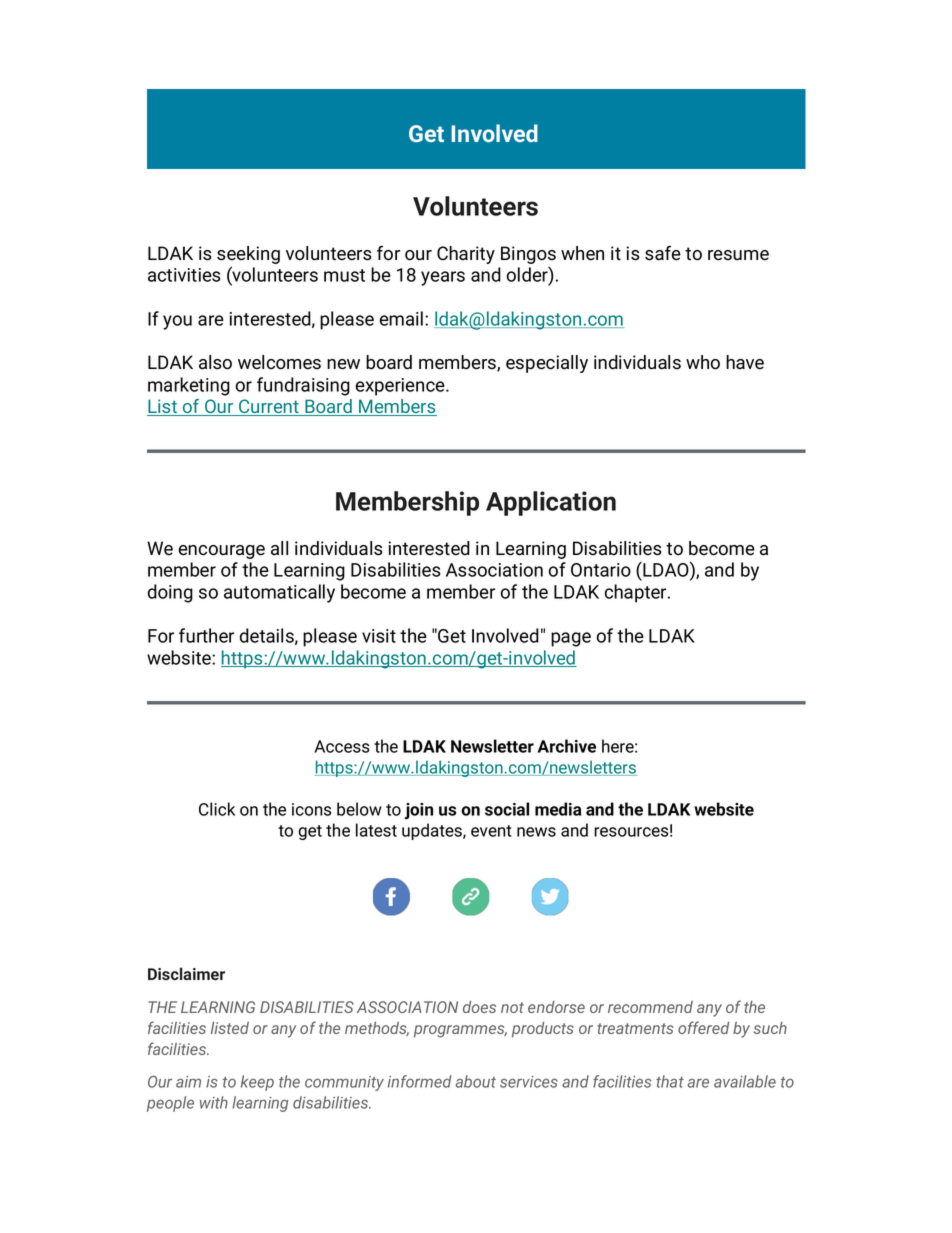 The image size is (952, 1233). Describe the element at coordinates (663, 253) in the screenshot. I see `safe` at that location.
